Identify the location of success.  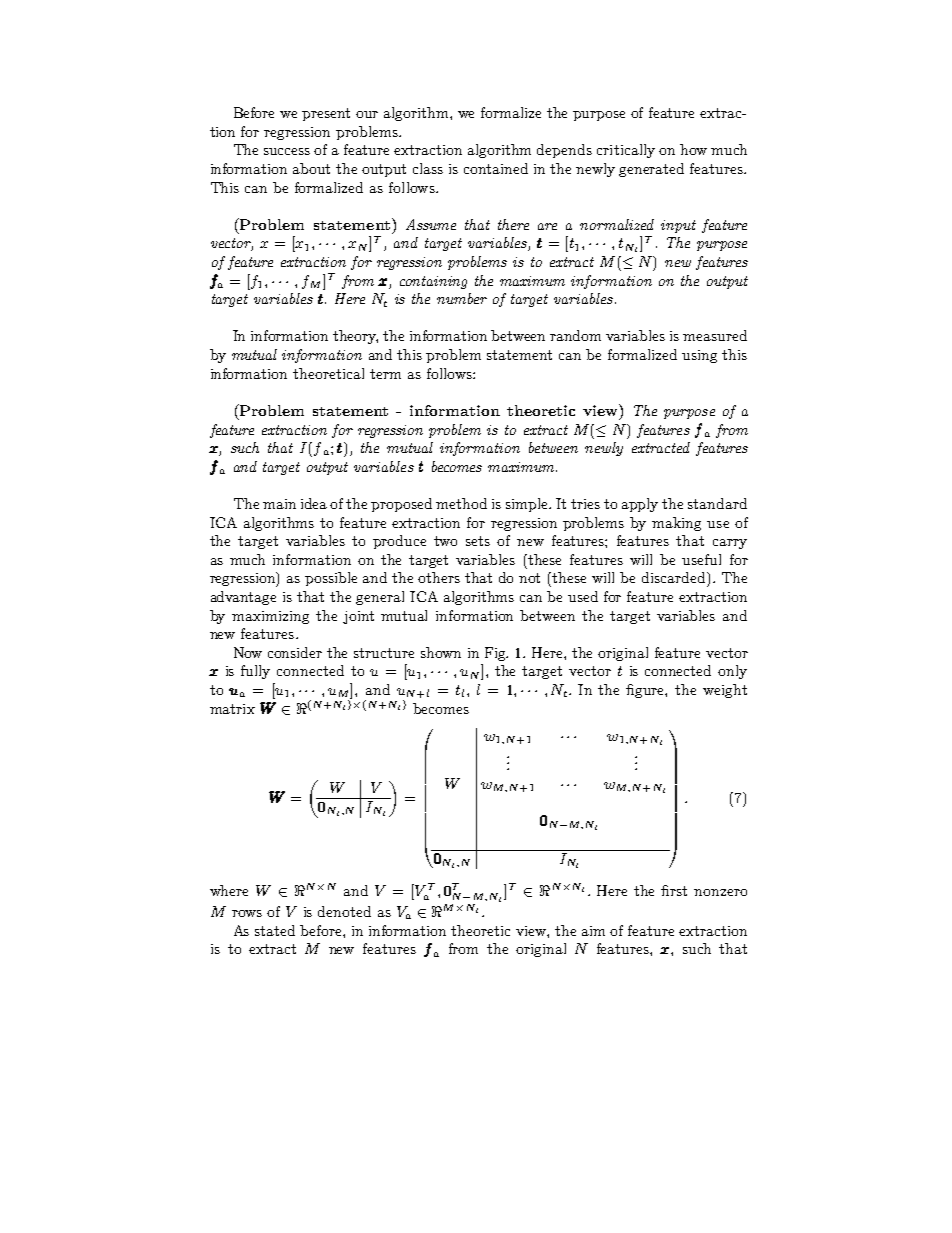
(287, 151).
